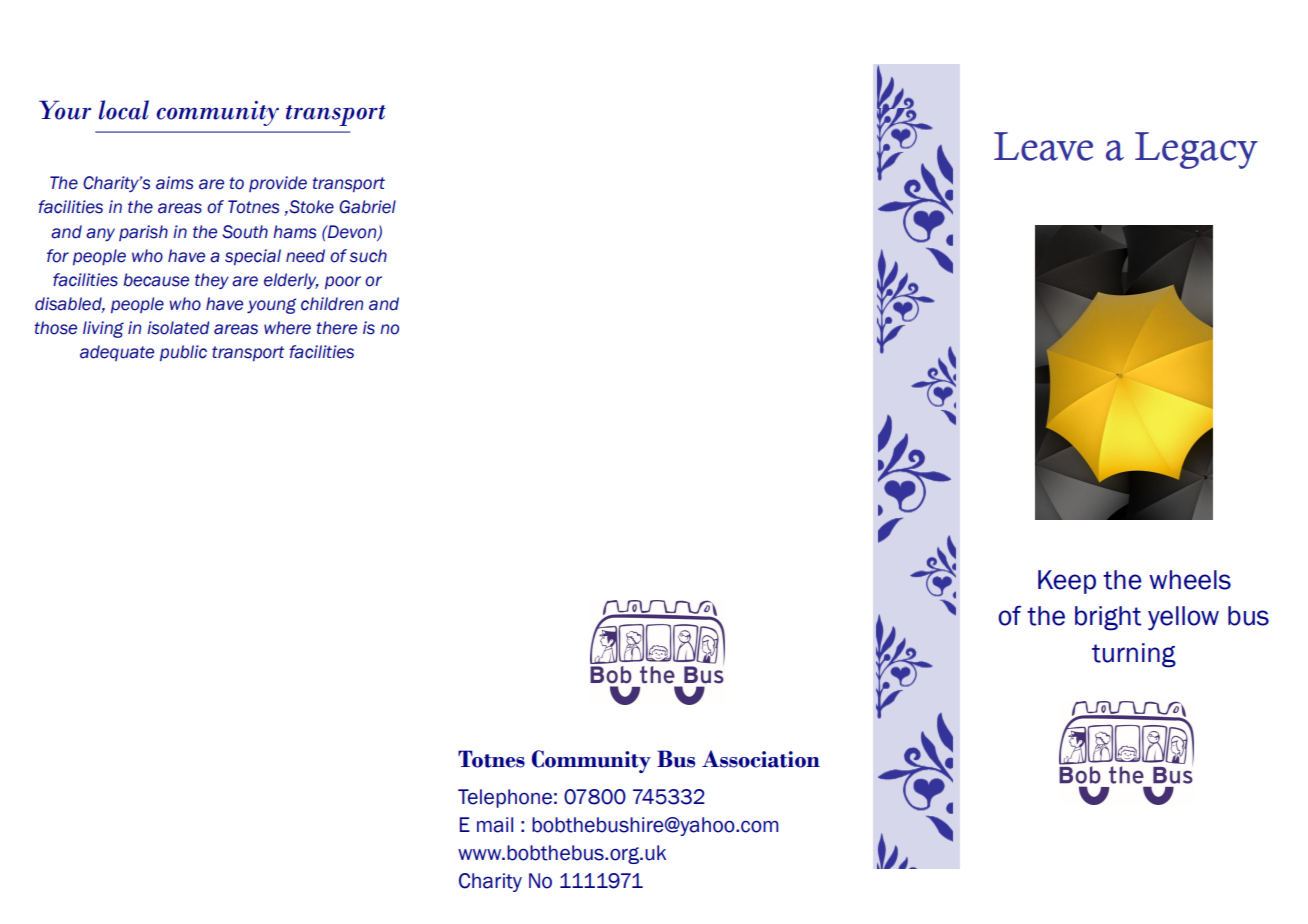 This page has width=1308, height=924. Describe the element at coordinates (124, 110) in the page. I see `local` at that location.
